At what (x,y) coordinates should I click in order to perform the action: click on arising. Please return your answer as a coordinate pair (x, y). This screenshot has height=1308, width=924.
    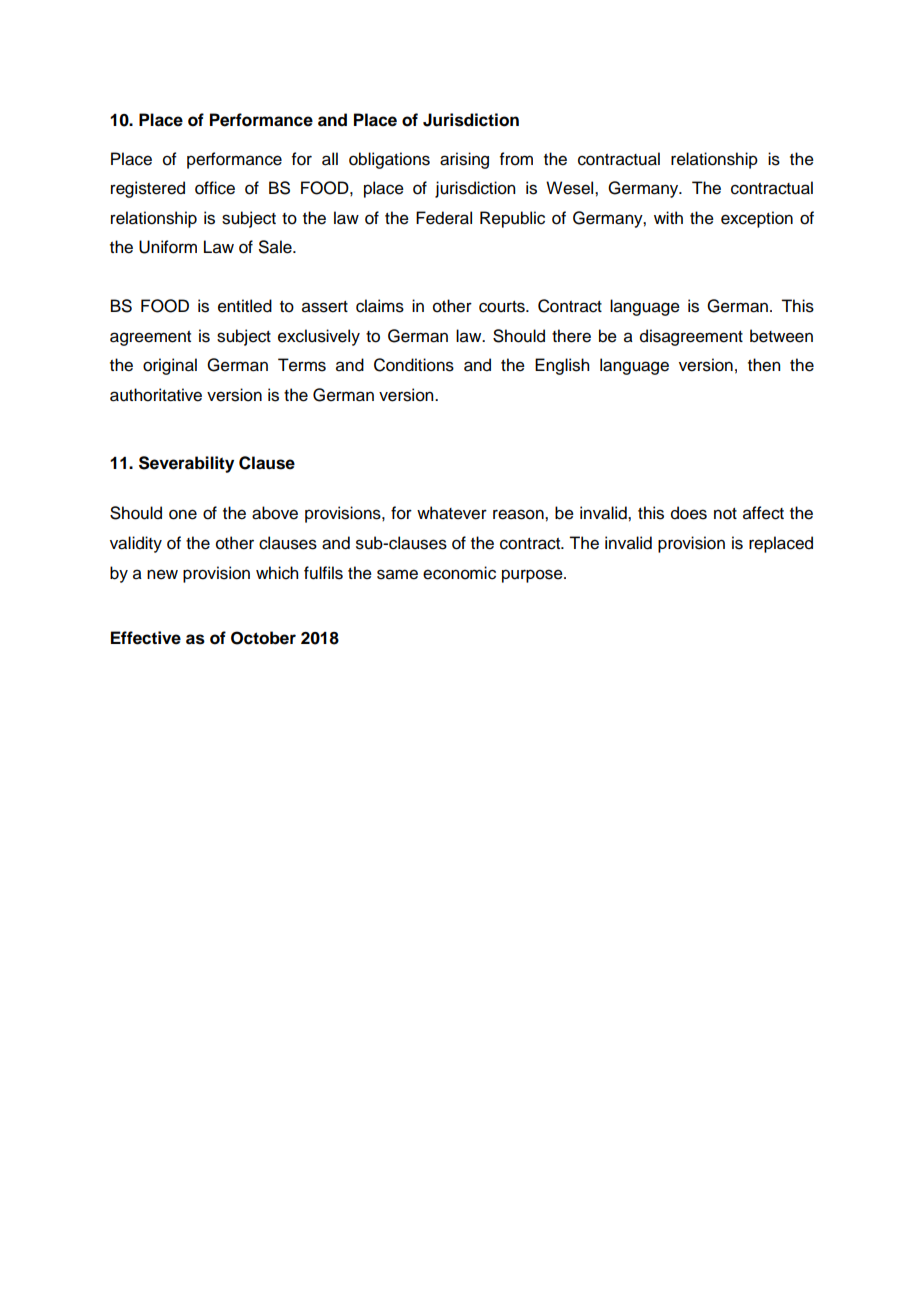
    Looking at the image, I should click on (464, 160).
